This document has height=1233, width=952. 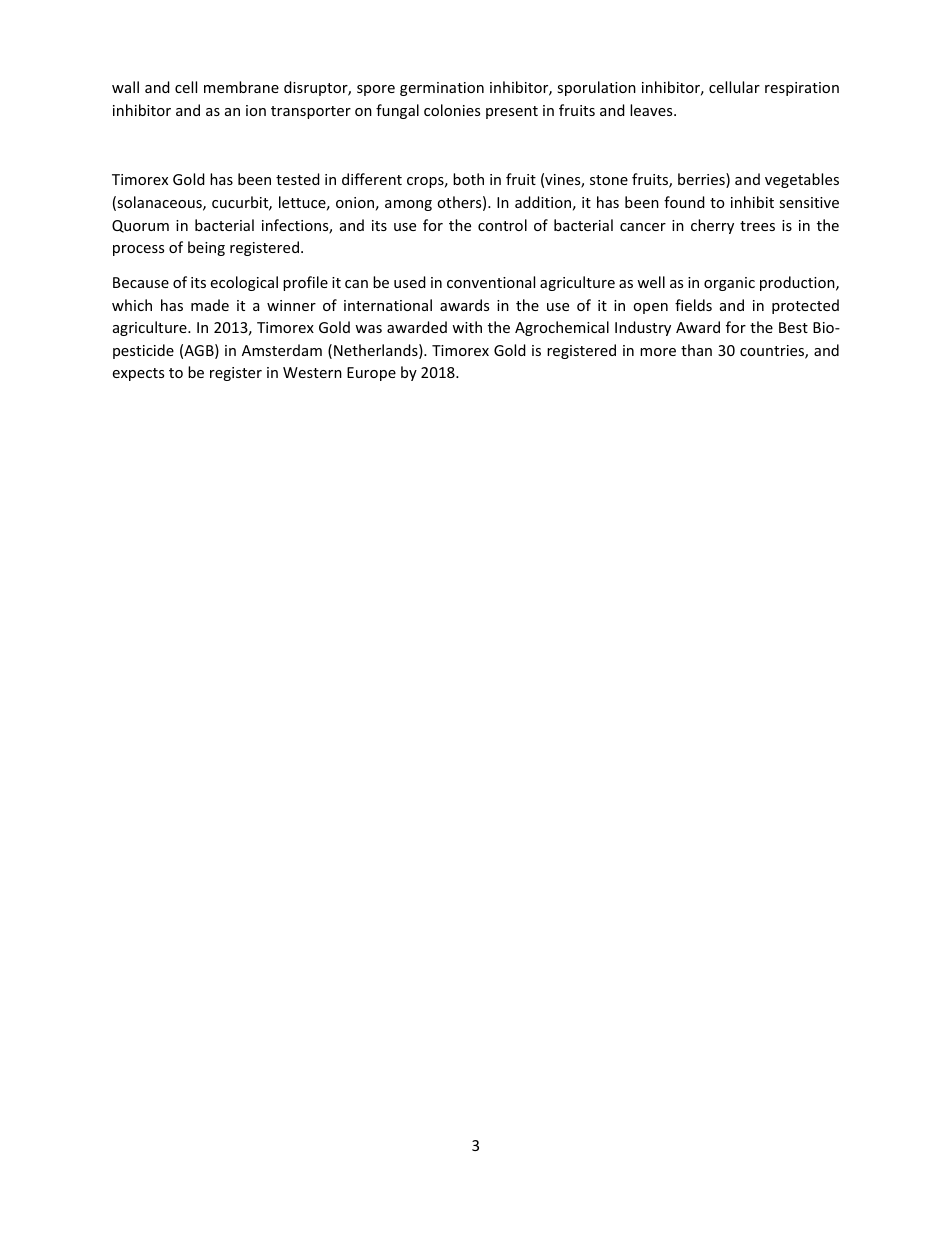 What do you see at coordinates (241, 87) in the document?
I see `membrane` at bounding box center [241, 87].
